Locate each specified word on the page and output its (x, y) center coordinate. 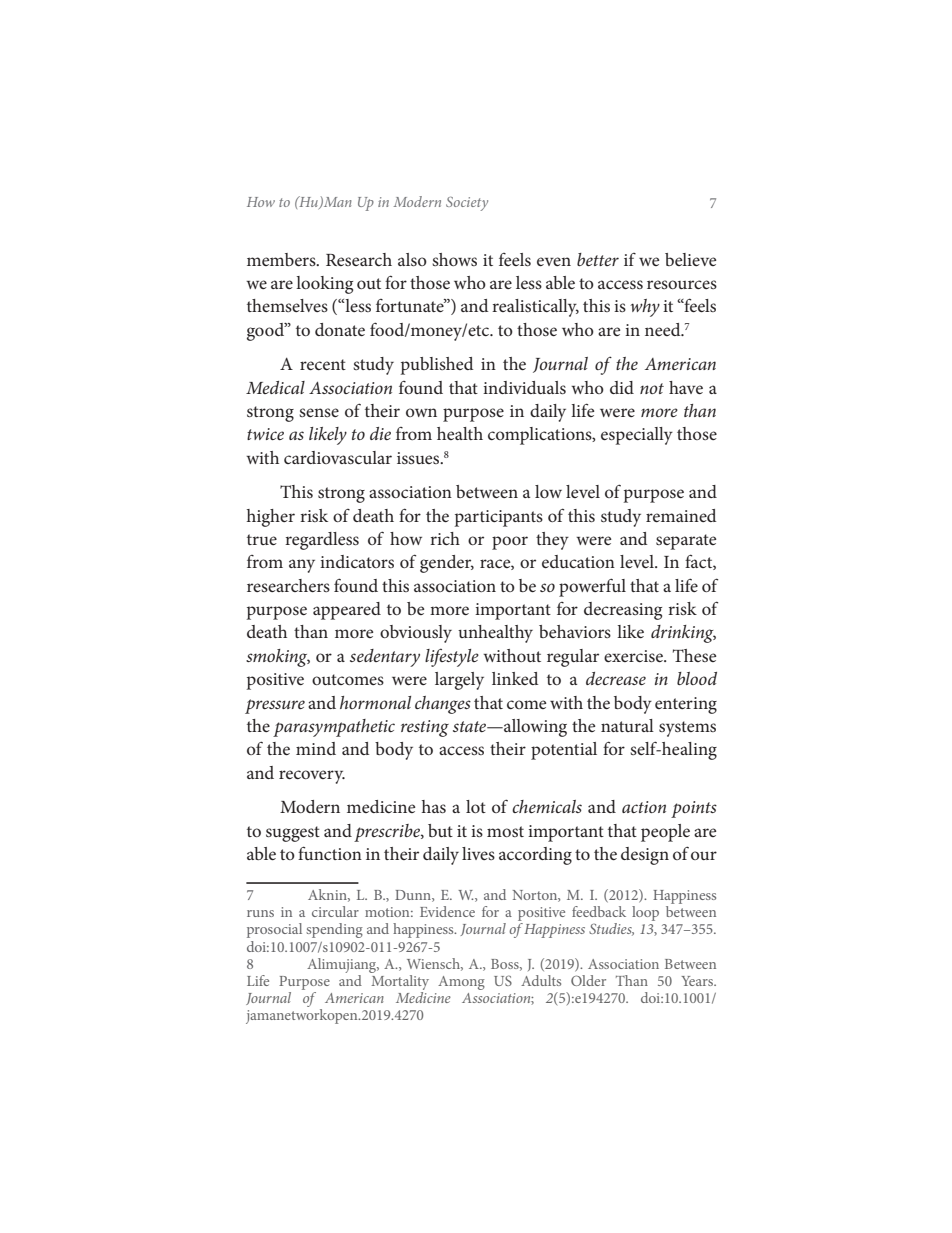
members (282, 259)
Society (467, 204)
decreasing (623, 611)
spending (334, 930)
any (302, 566)
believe (690, 259)
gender (447, 564)
